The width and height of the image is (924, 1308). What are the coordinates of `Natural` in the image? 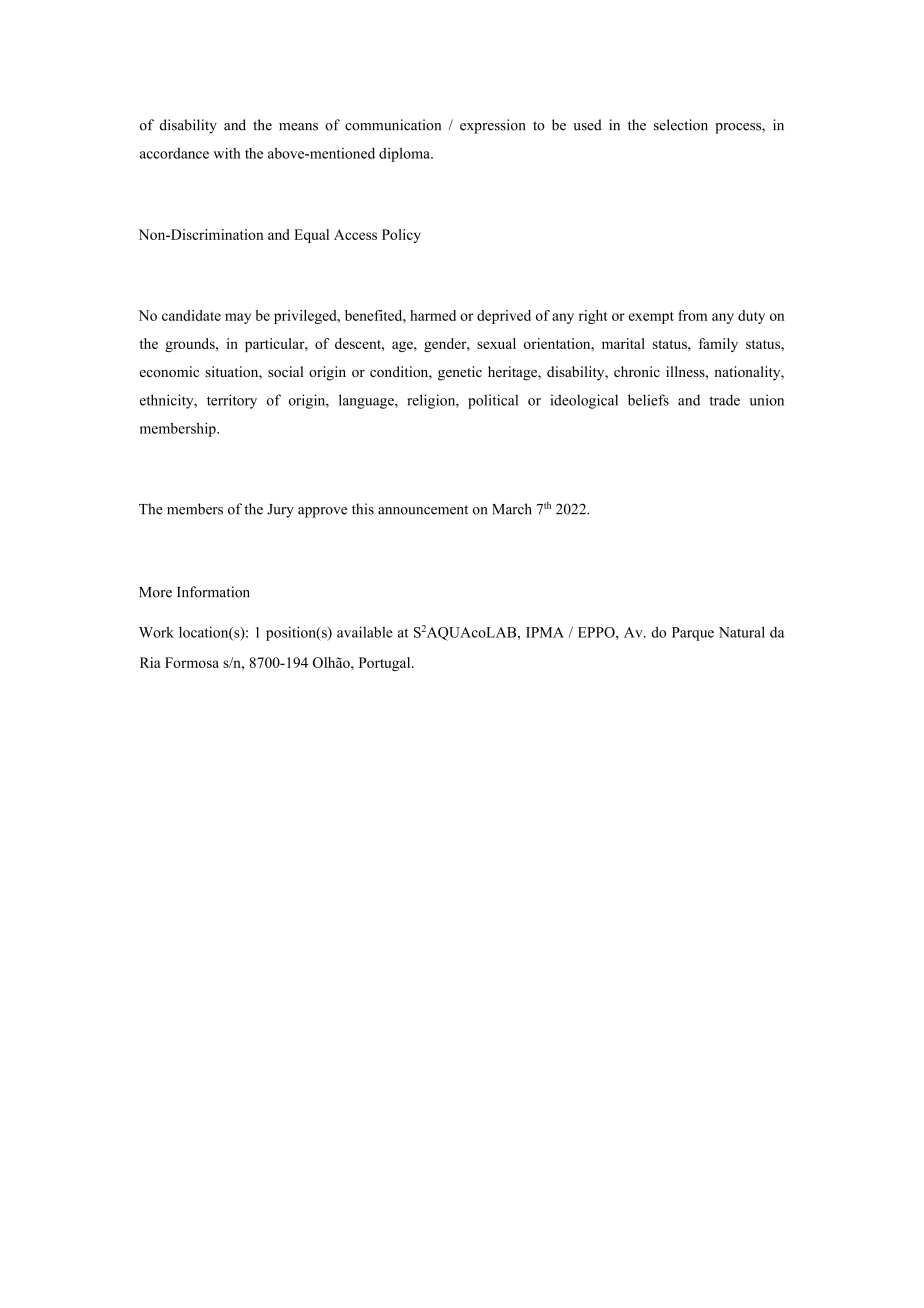 It's located at (742, 632).
